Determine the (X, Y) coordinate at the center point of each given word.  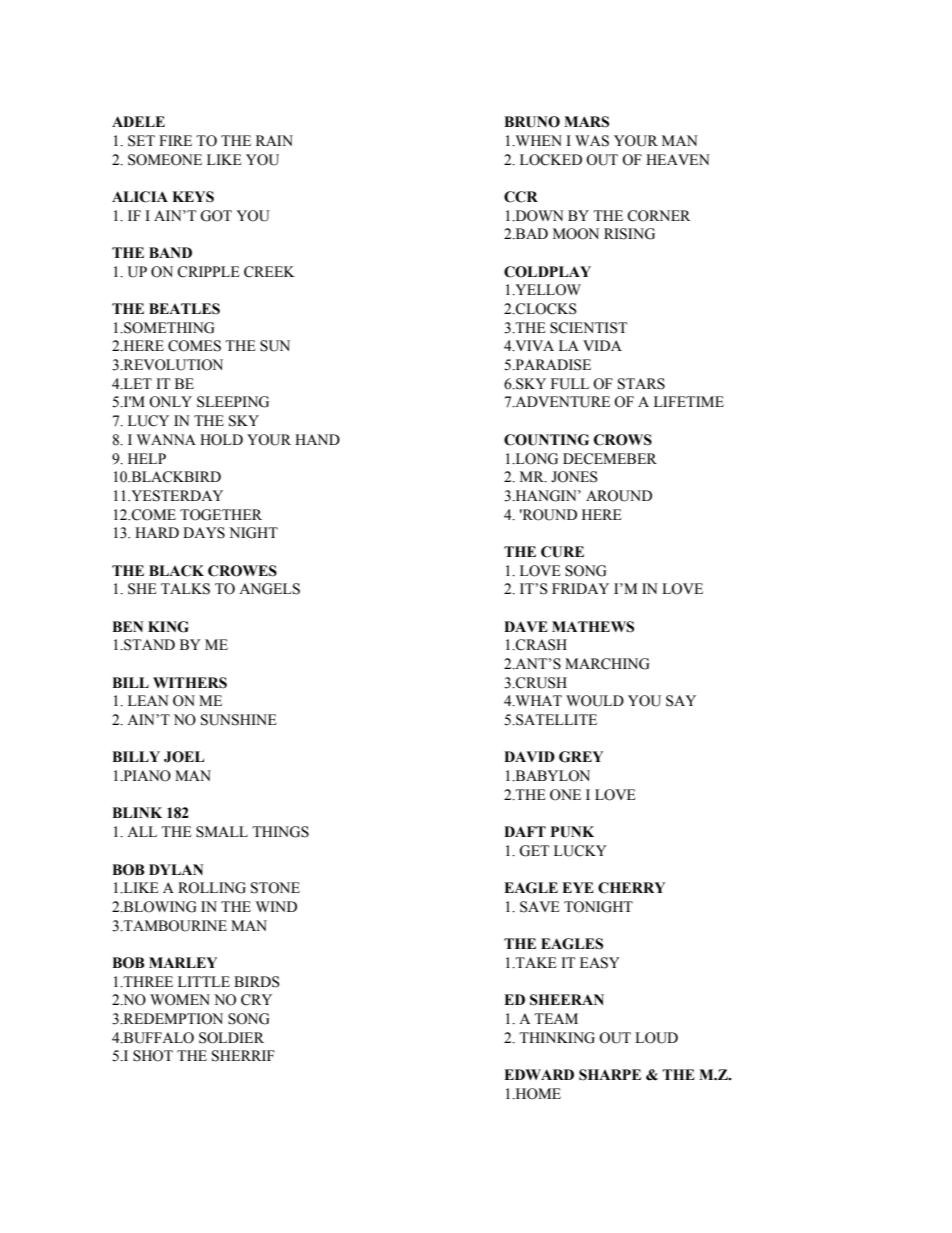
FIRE (175, 140)
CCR (521, 197)
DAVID (529, 756)
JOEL (184, 757)
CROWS (623, 440)
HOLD (221, 440)
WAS (592, 141)
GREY (581, 757)
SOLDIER (231, 1038)
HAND (317, 439)
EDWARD (539, 1074)
